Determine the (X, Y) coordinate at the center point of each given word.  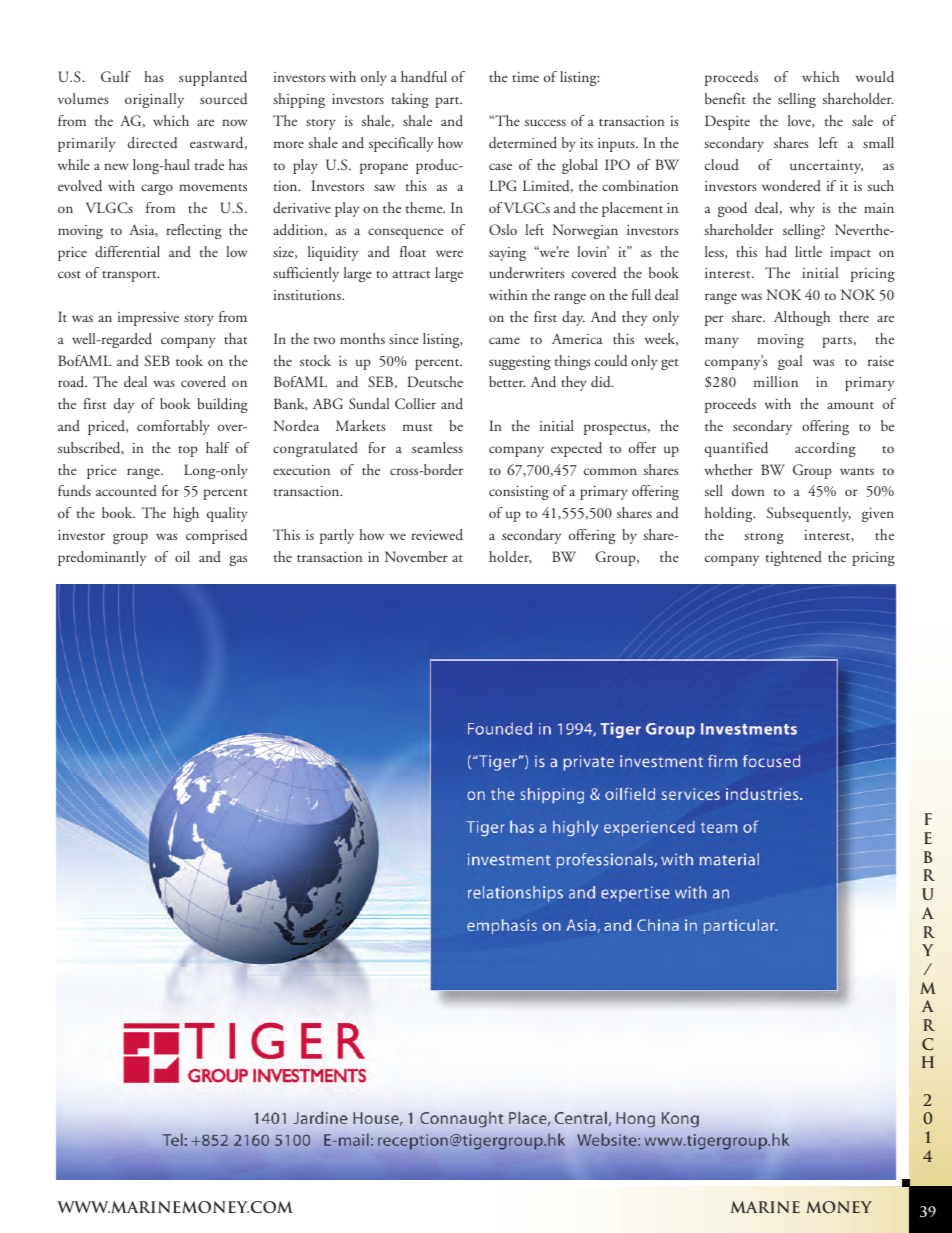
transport (130, 276)
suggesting (520, 363)
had (776, 251)
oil (182, 556)
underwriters (527, 273)
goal (790, 362)
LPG (503, 185)
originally (154, 100)
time (525, 77)
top (188, 451)
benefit (725, 98)
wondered (791, 186)
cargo (157, 189)
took (189, 360)
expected (576, 449)
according (825, 449)
